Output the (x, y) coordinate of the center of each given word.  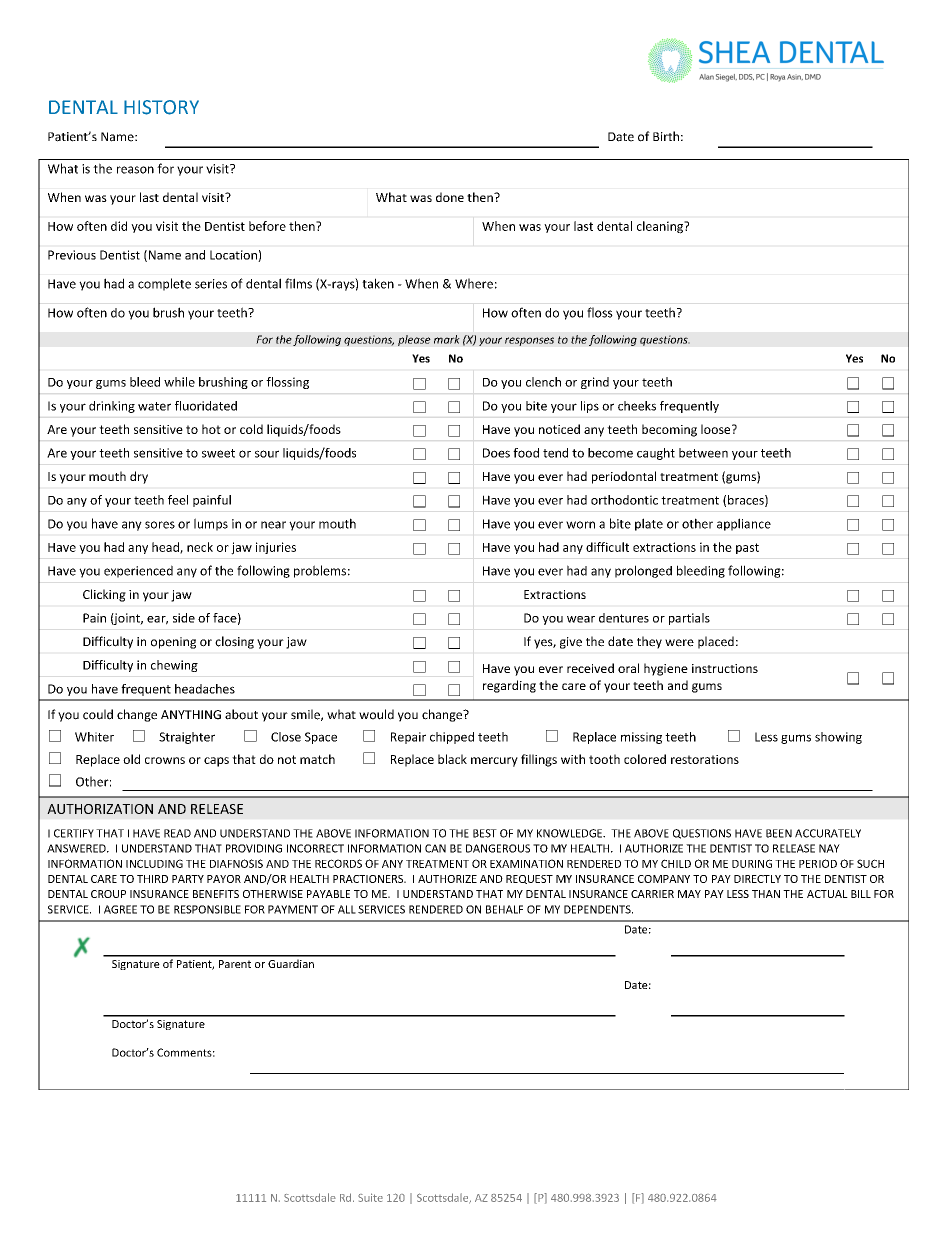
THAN (766, 894)
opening (173, 643)
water (154, 406)
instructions (725, 668)
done (450, 197)
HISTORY (161, 107)
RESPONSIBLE (207, 909)
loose (717, 429)
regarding (509, 686)
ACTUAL (827, 894)
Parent (235, 964)
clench (543, 382)
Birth (666, 136)
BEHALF (504, 909)
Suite (370, 1197)
